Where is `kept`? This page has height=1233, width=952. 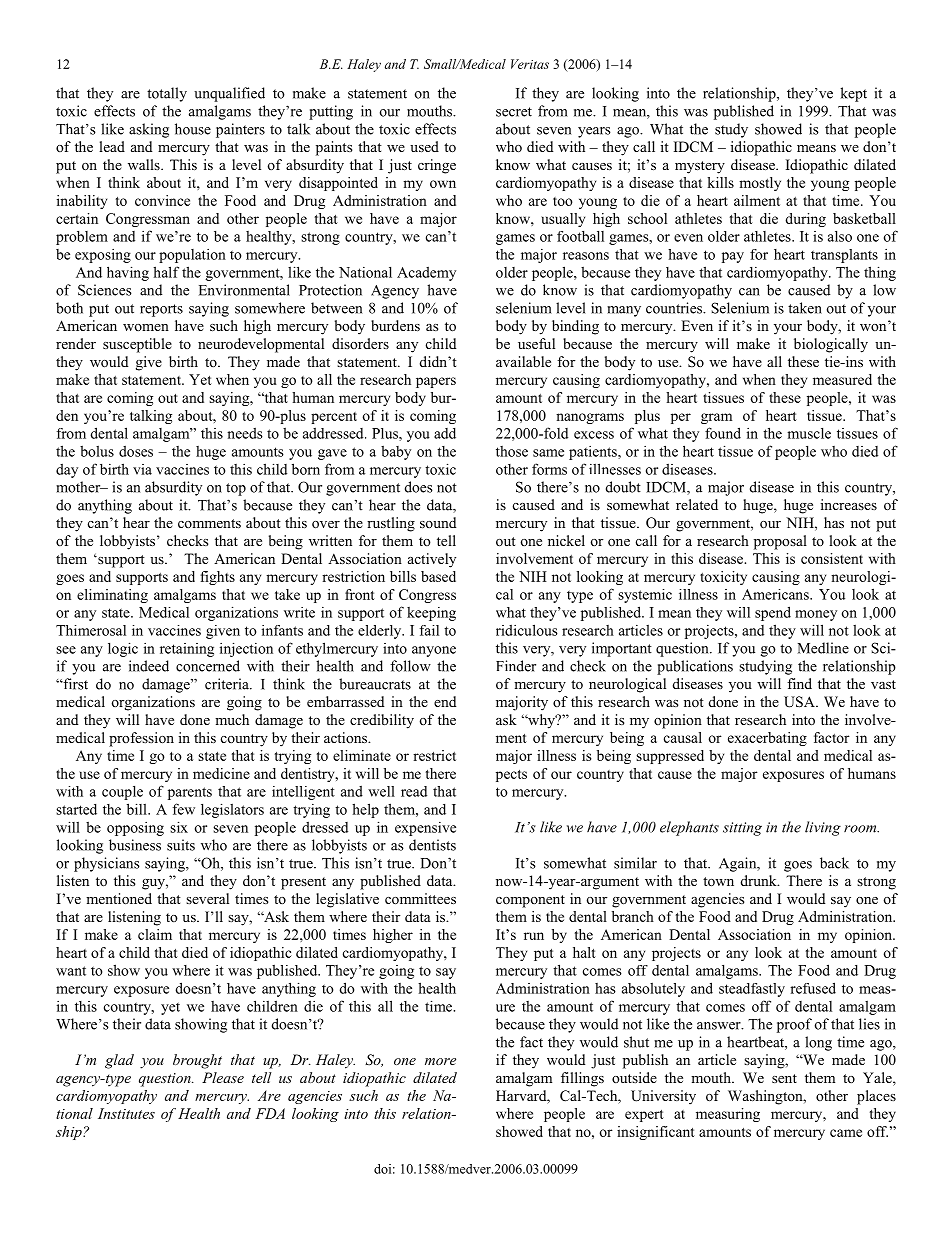 kept is located at coordinates (853, 94).
